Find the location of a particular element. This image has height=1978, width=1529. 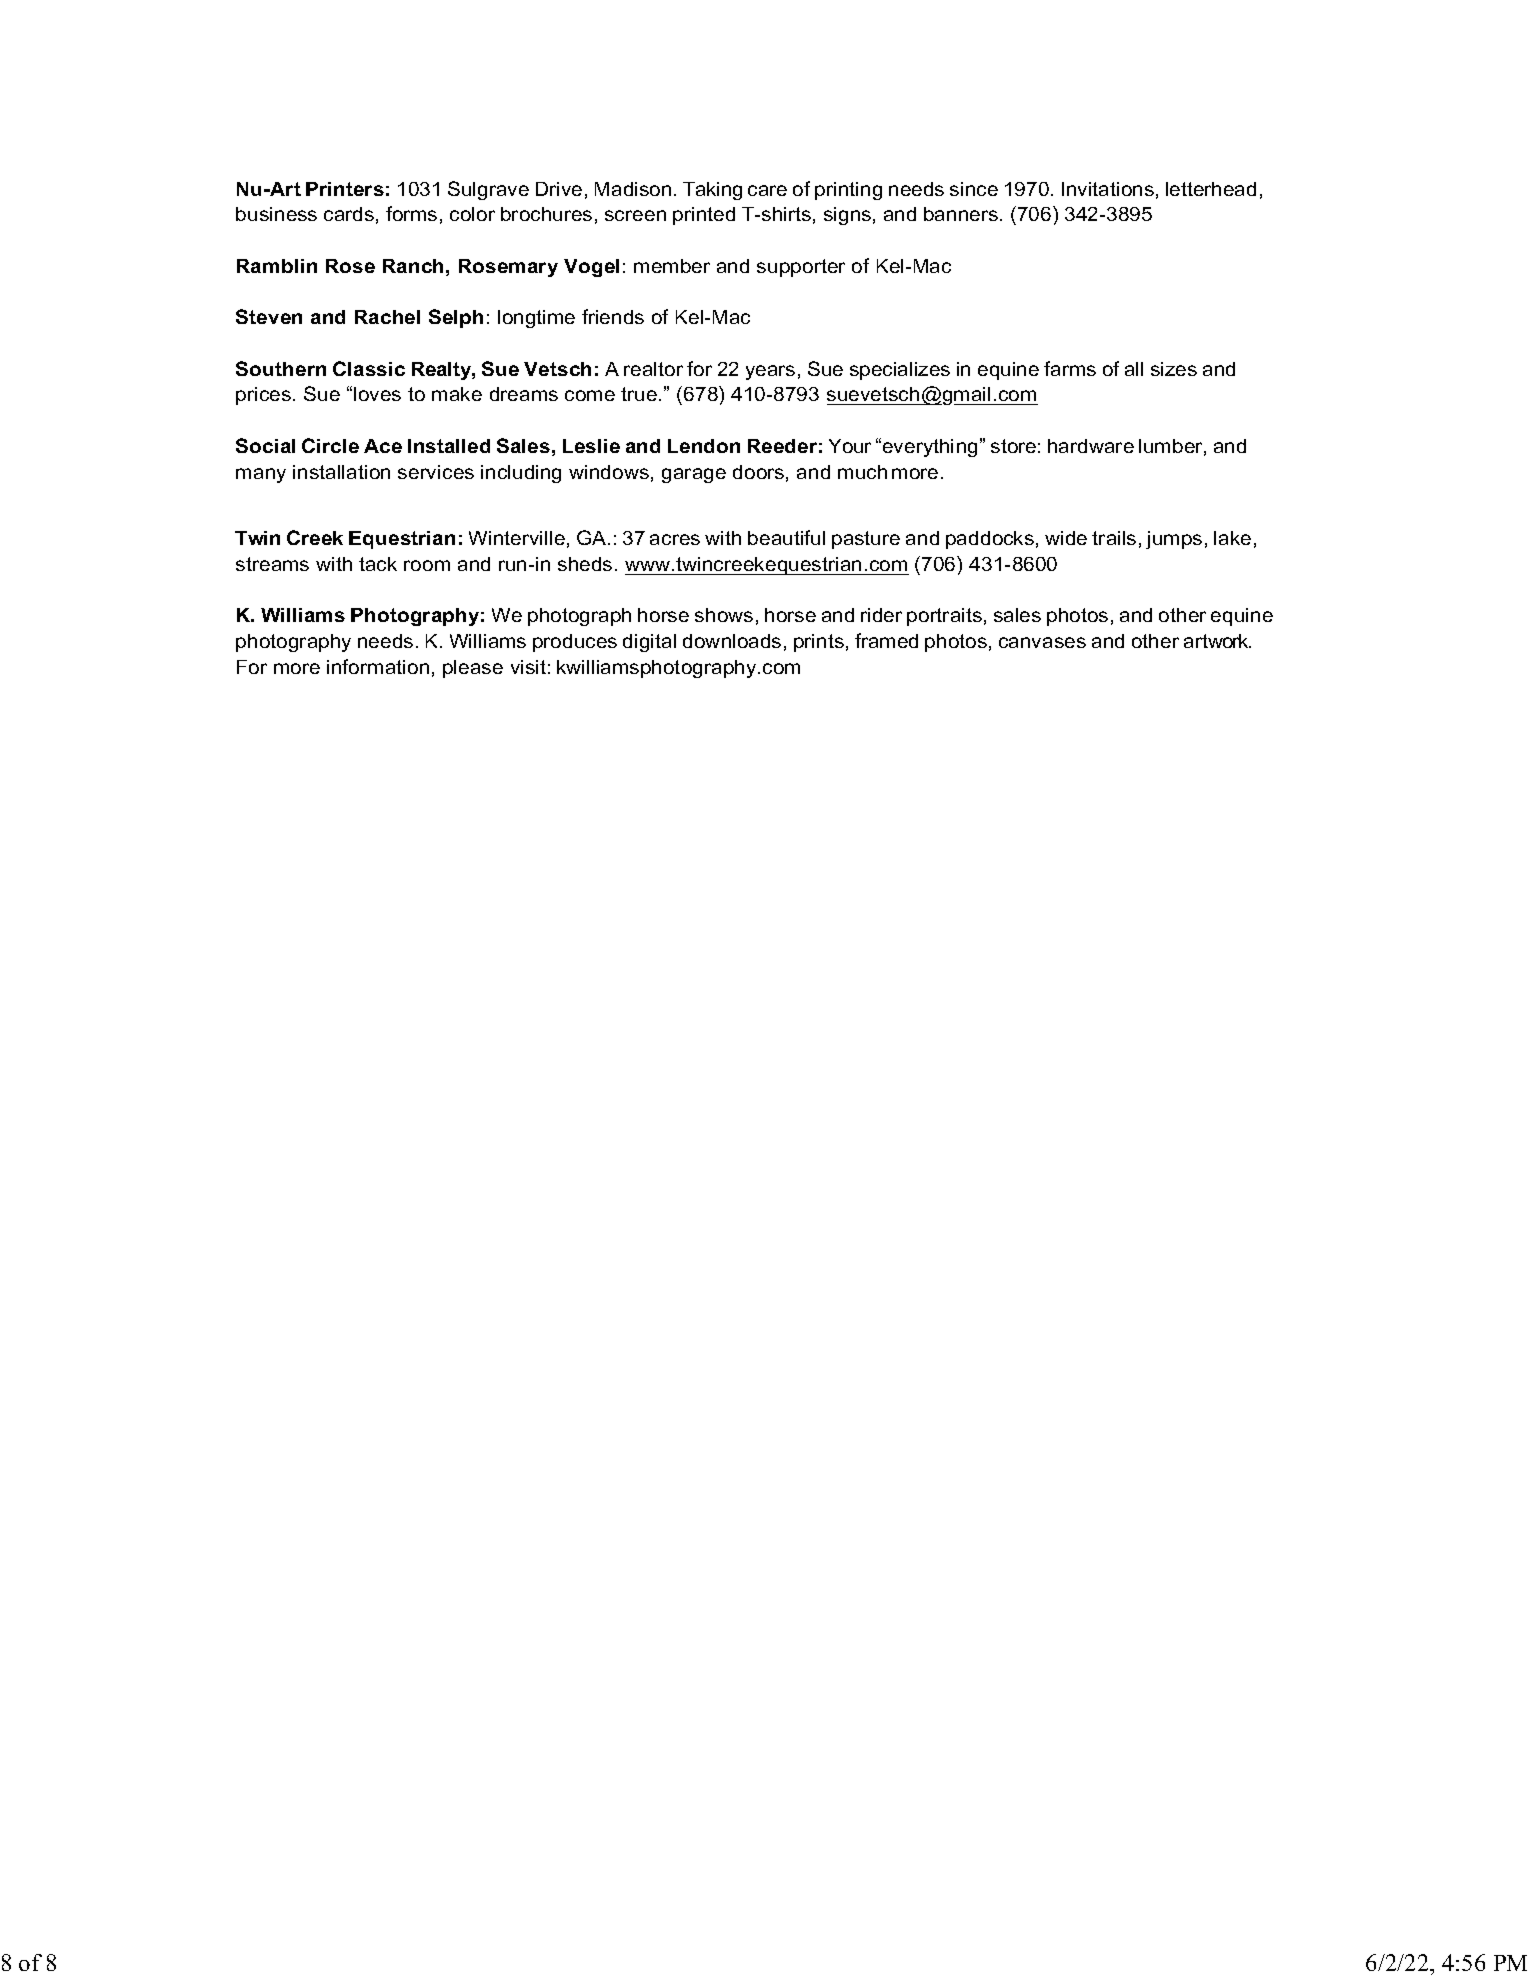

Ace is located at coordinates (383, 446).
